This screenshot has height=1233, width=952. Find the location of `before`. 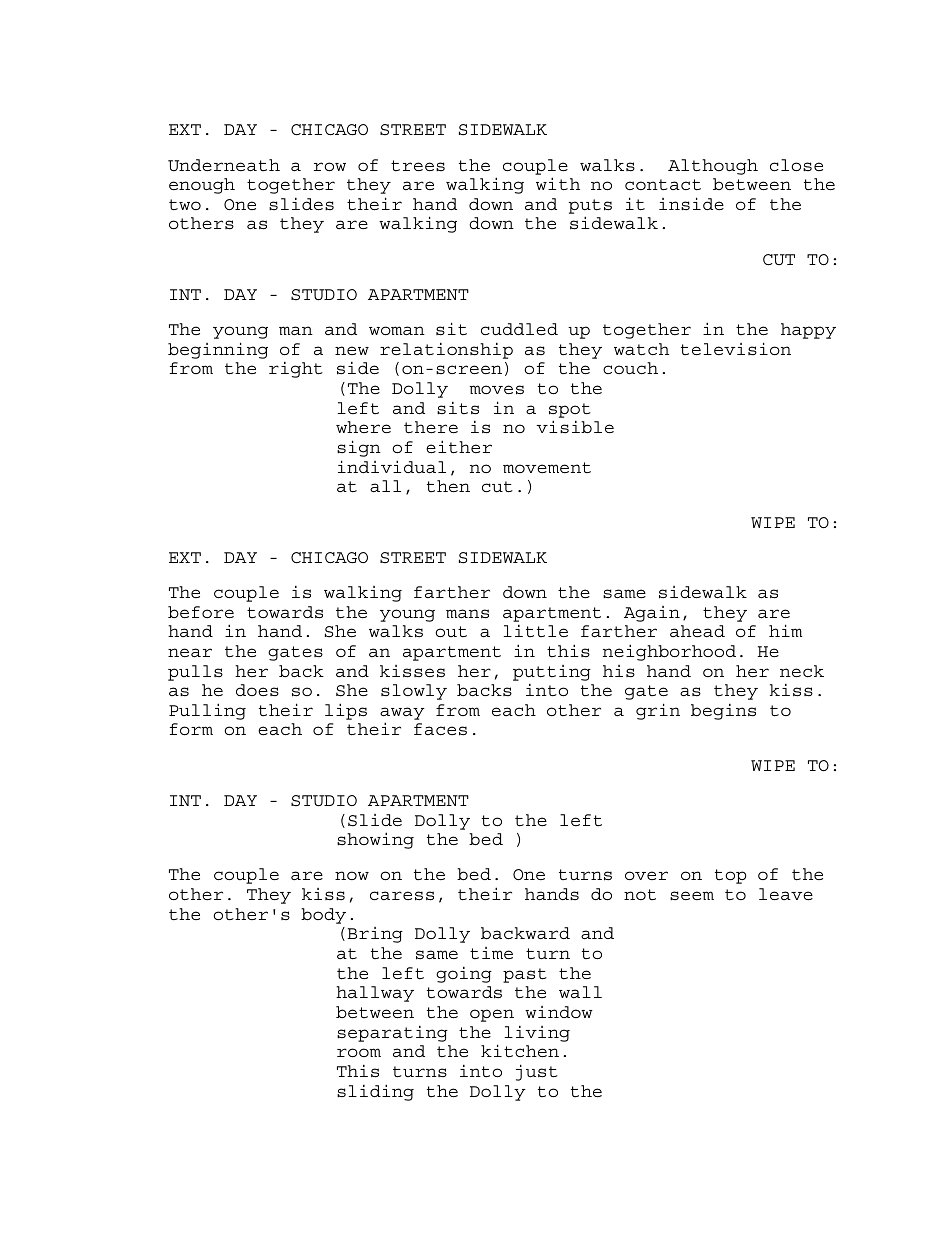

before is located at coordinates (201, 612).
